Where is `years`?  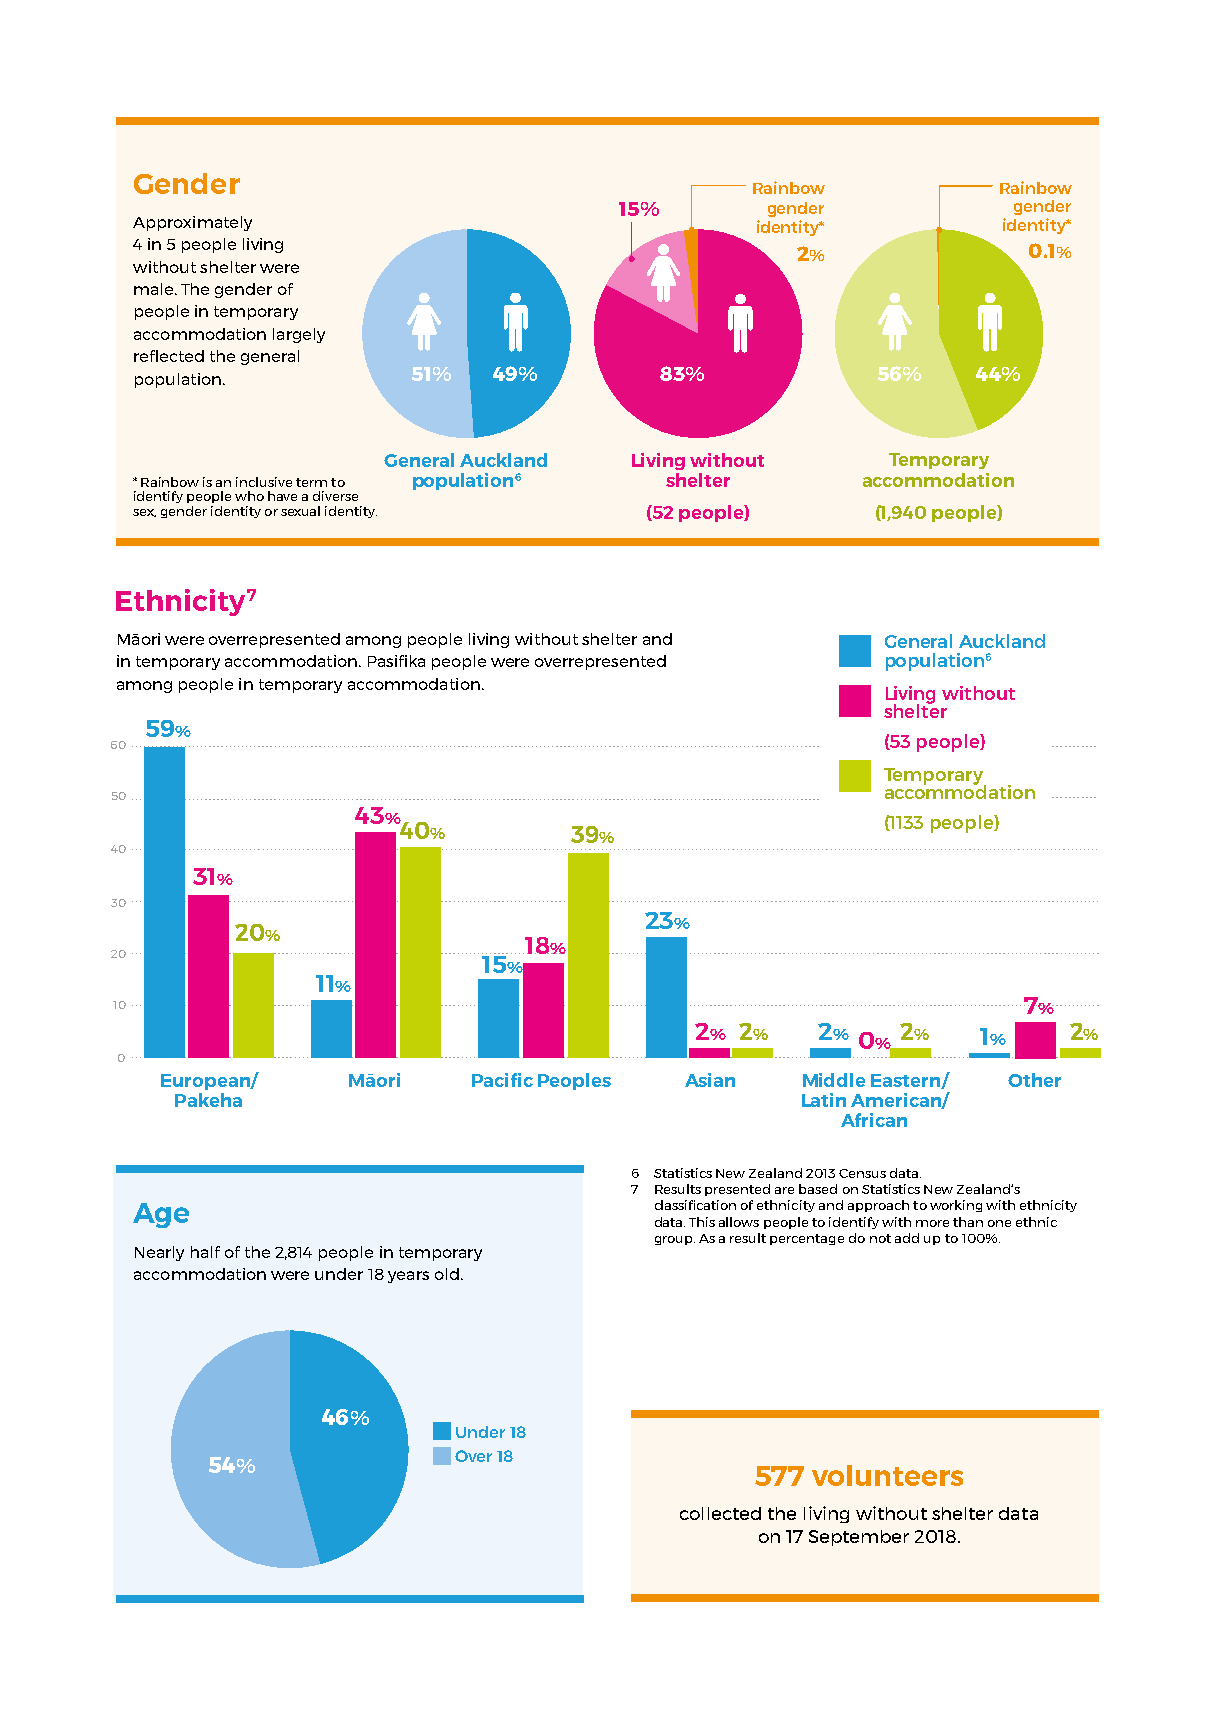 years is located at coordinates (408, 1277).
